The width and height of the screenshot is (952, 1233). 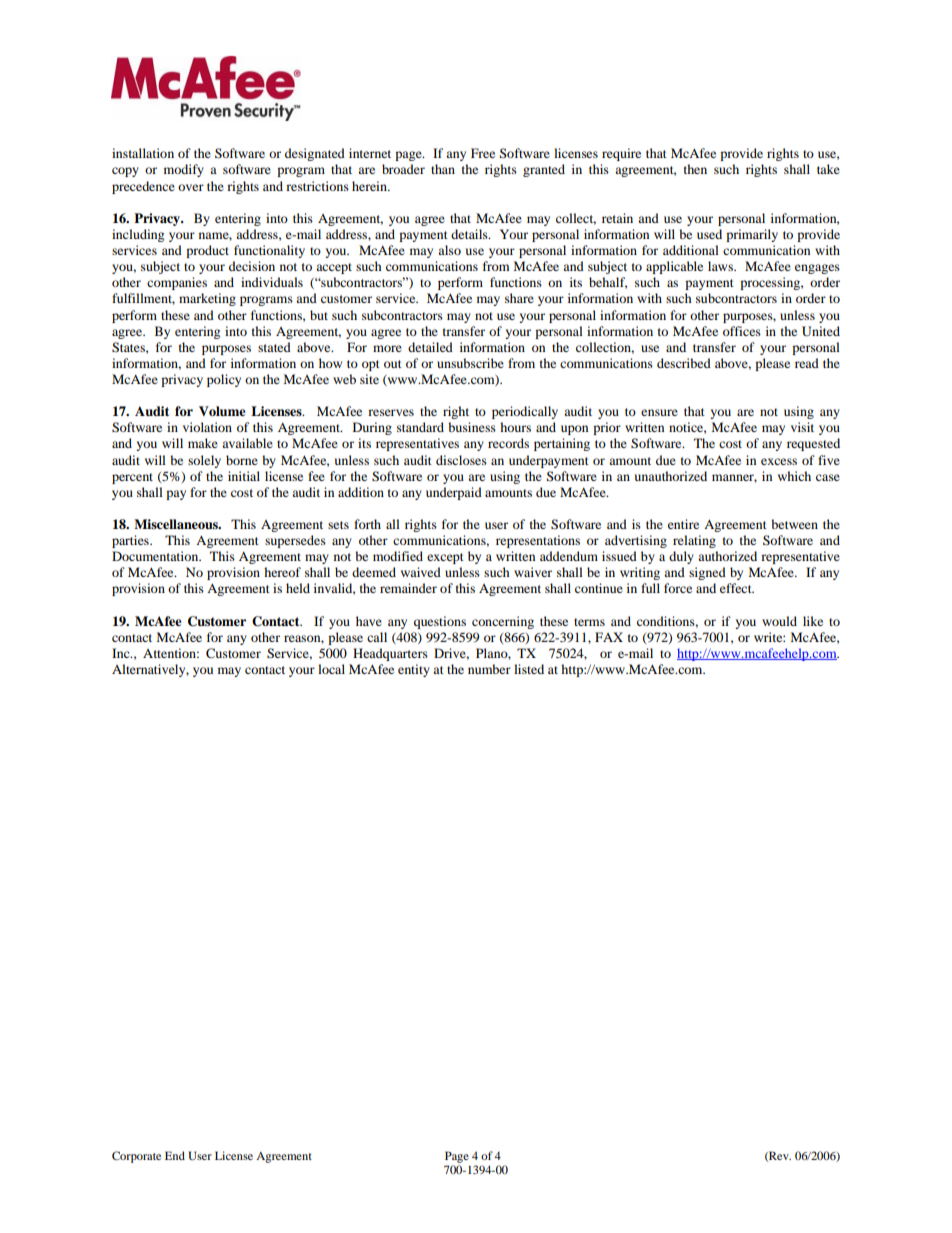 What do you see at coordinates (695, 169) in the screenshot?
I see `then` at bounding box center [695, 169].
